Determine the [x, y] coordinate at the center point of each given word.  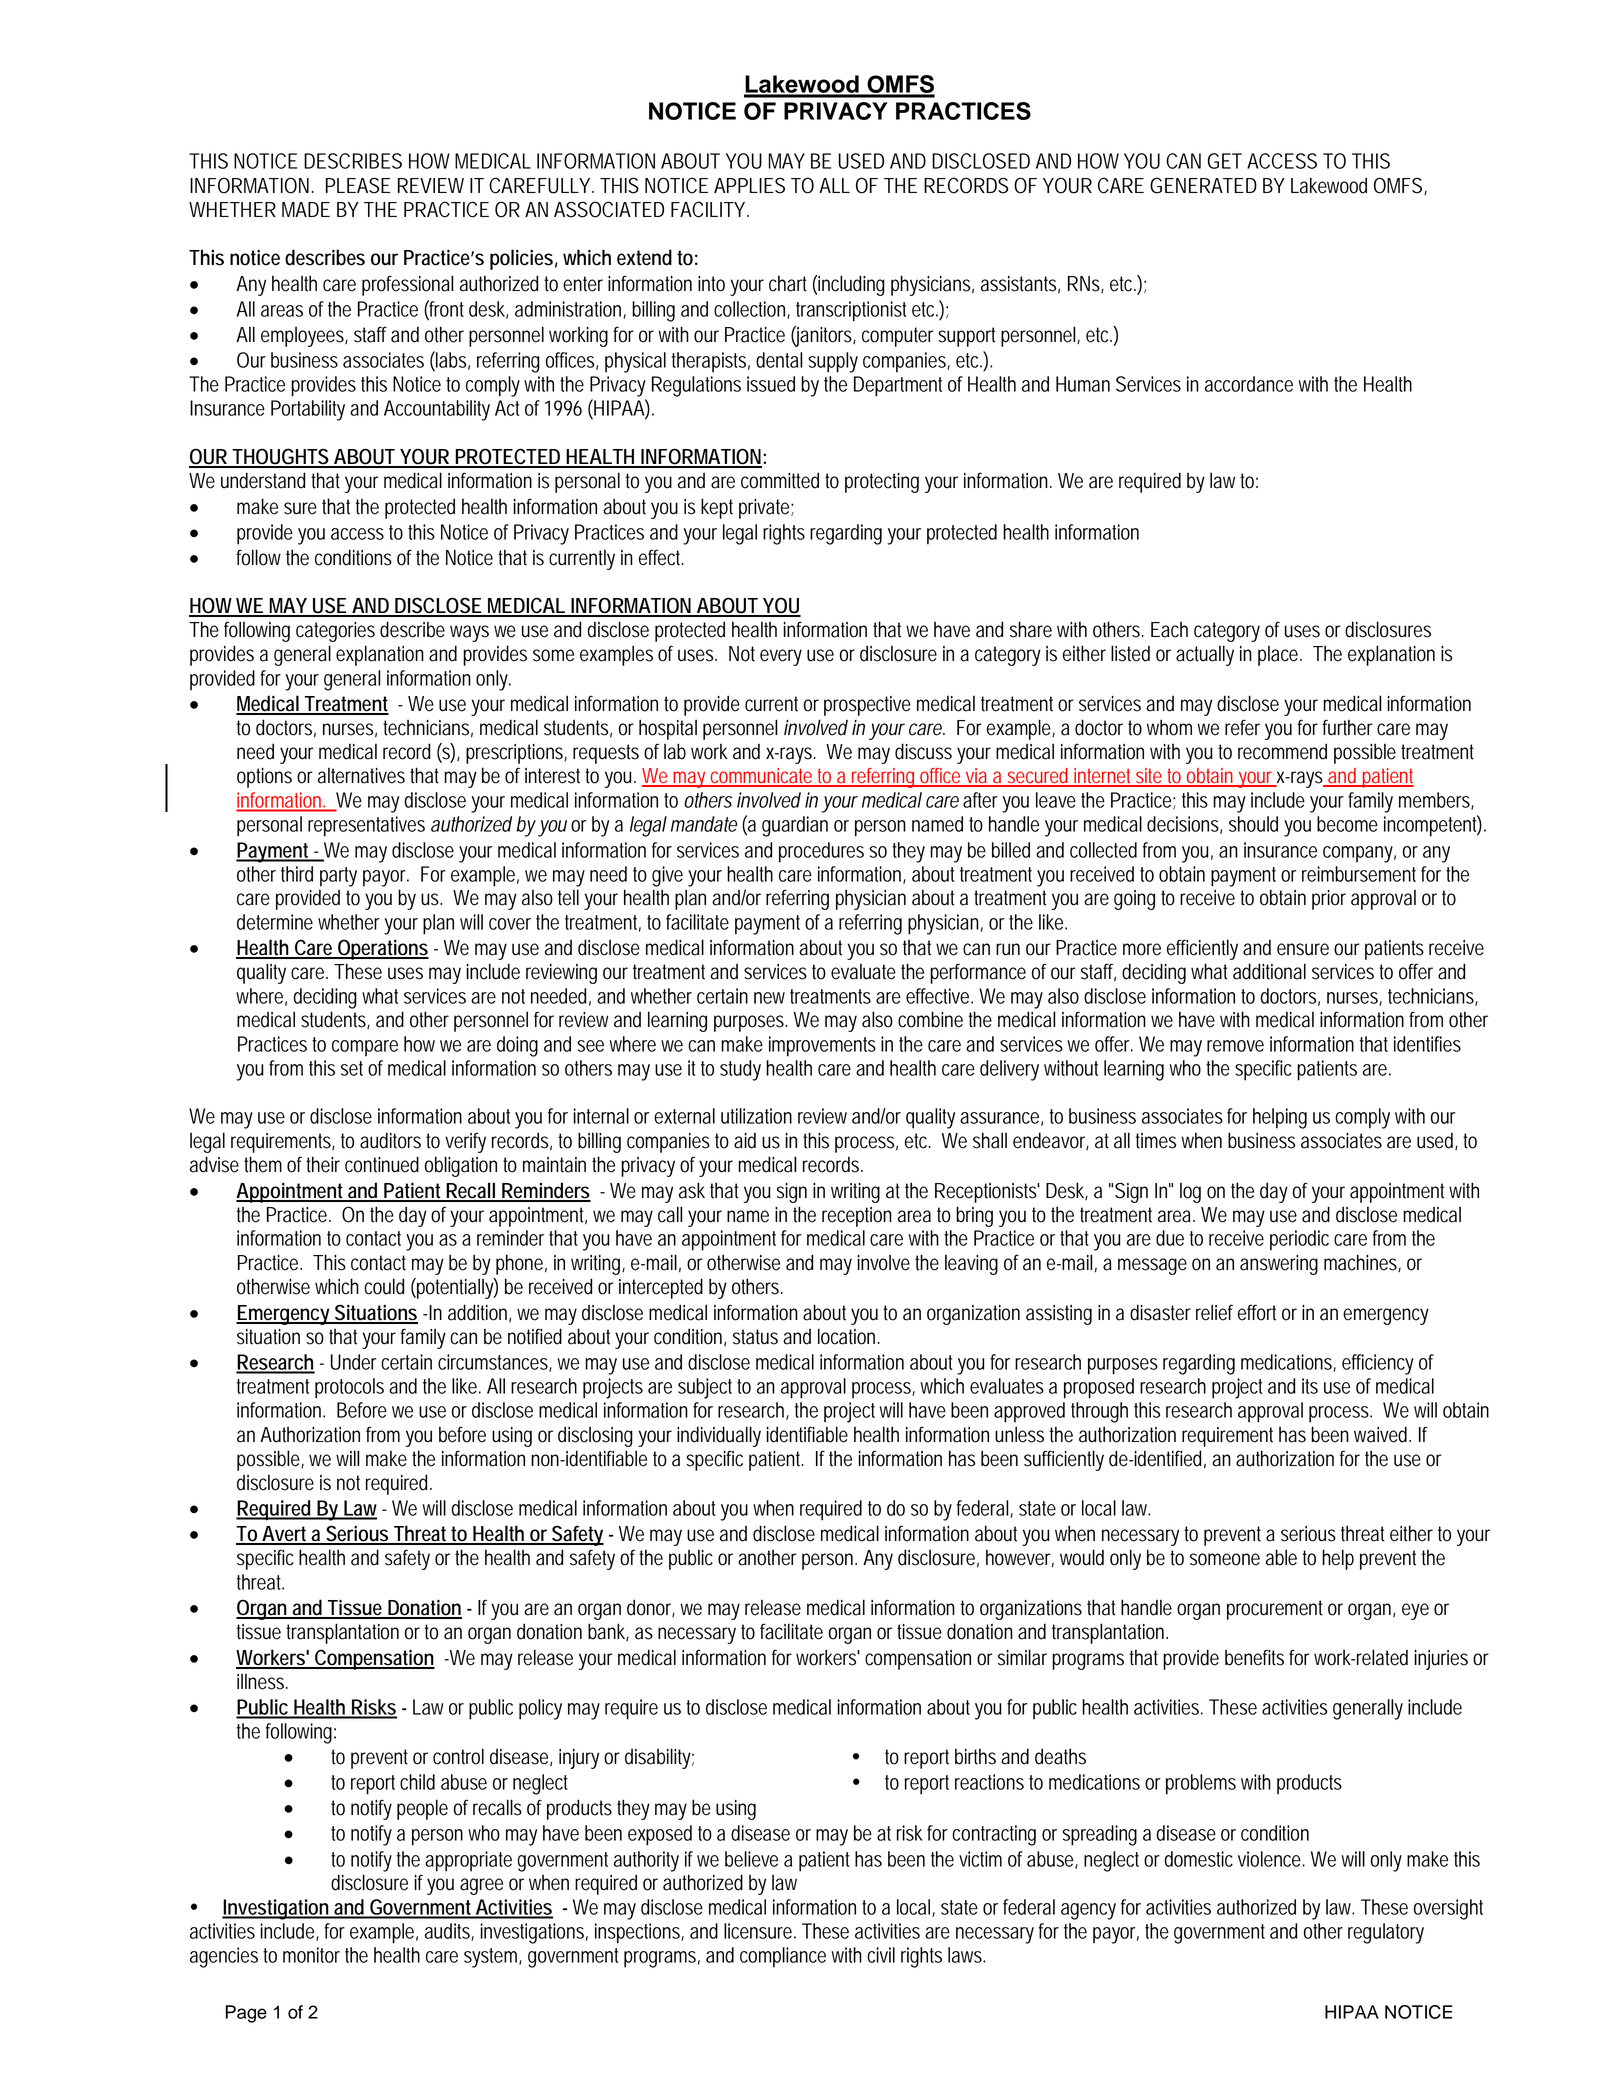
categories [335, 632]
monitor [311, 1955]
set [352, 1068]
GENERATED [1203, 185]
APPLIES [749, 185]
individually [719, 1436]
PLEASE [358, 185]
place [1279, 655]
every [781, 657]
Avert [285, 1535]
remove [1235, 1046]
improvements [822, 1046]
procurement [1275, 1610]
